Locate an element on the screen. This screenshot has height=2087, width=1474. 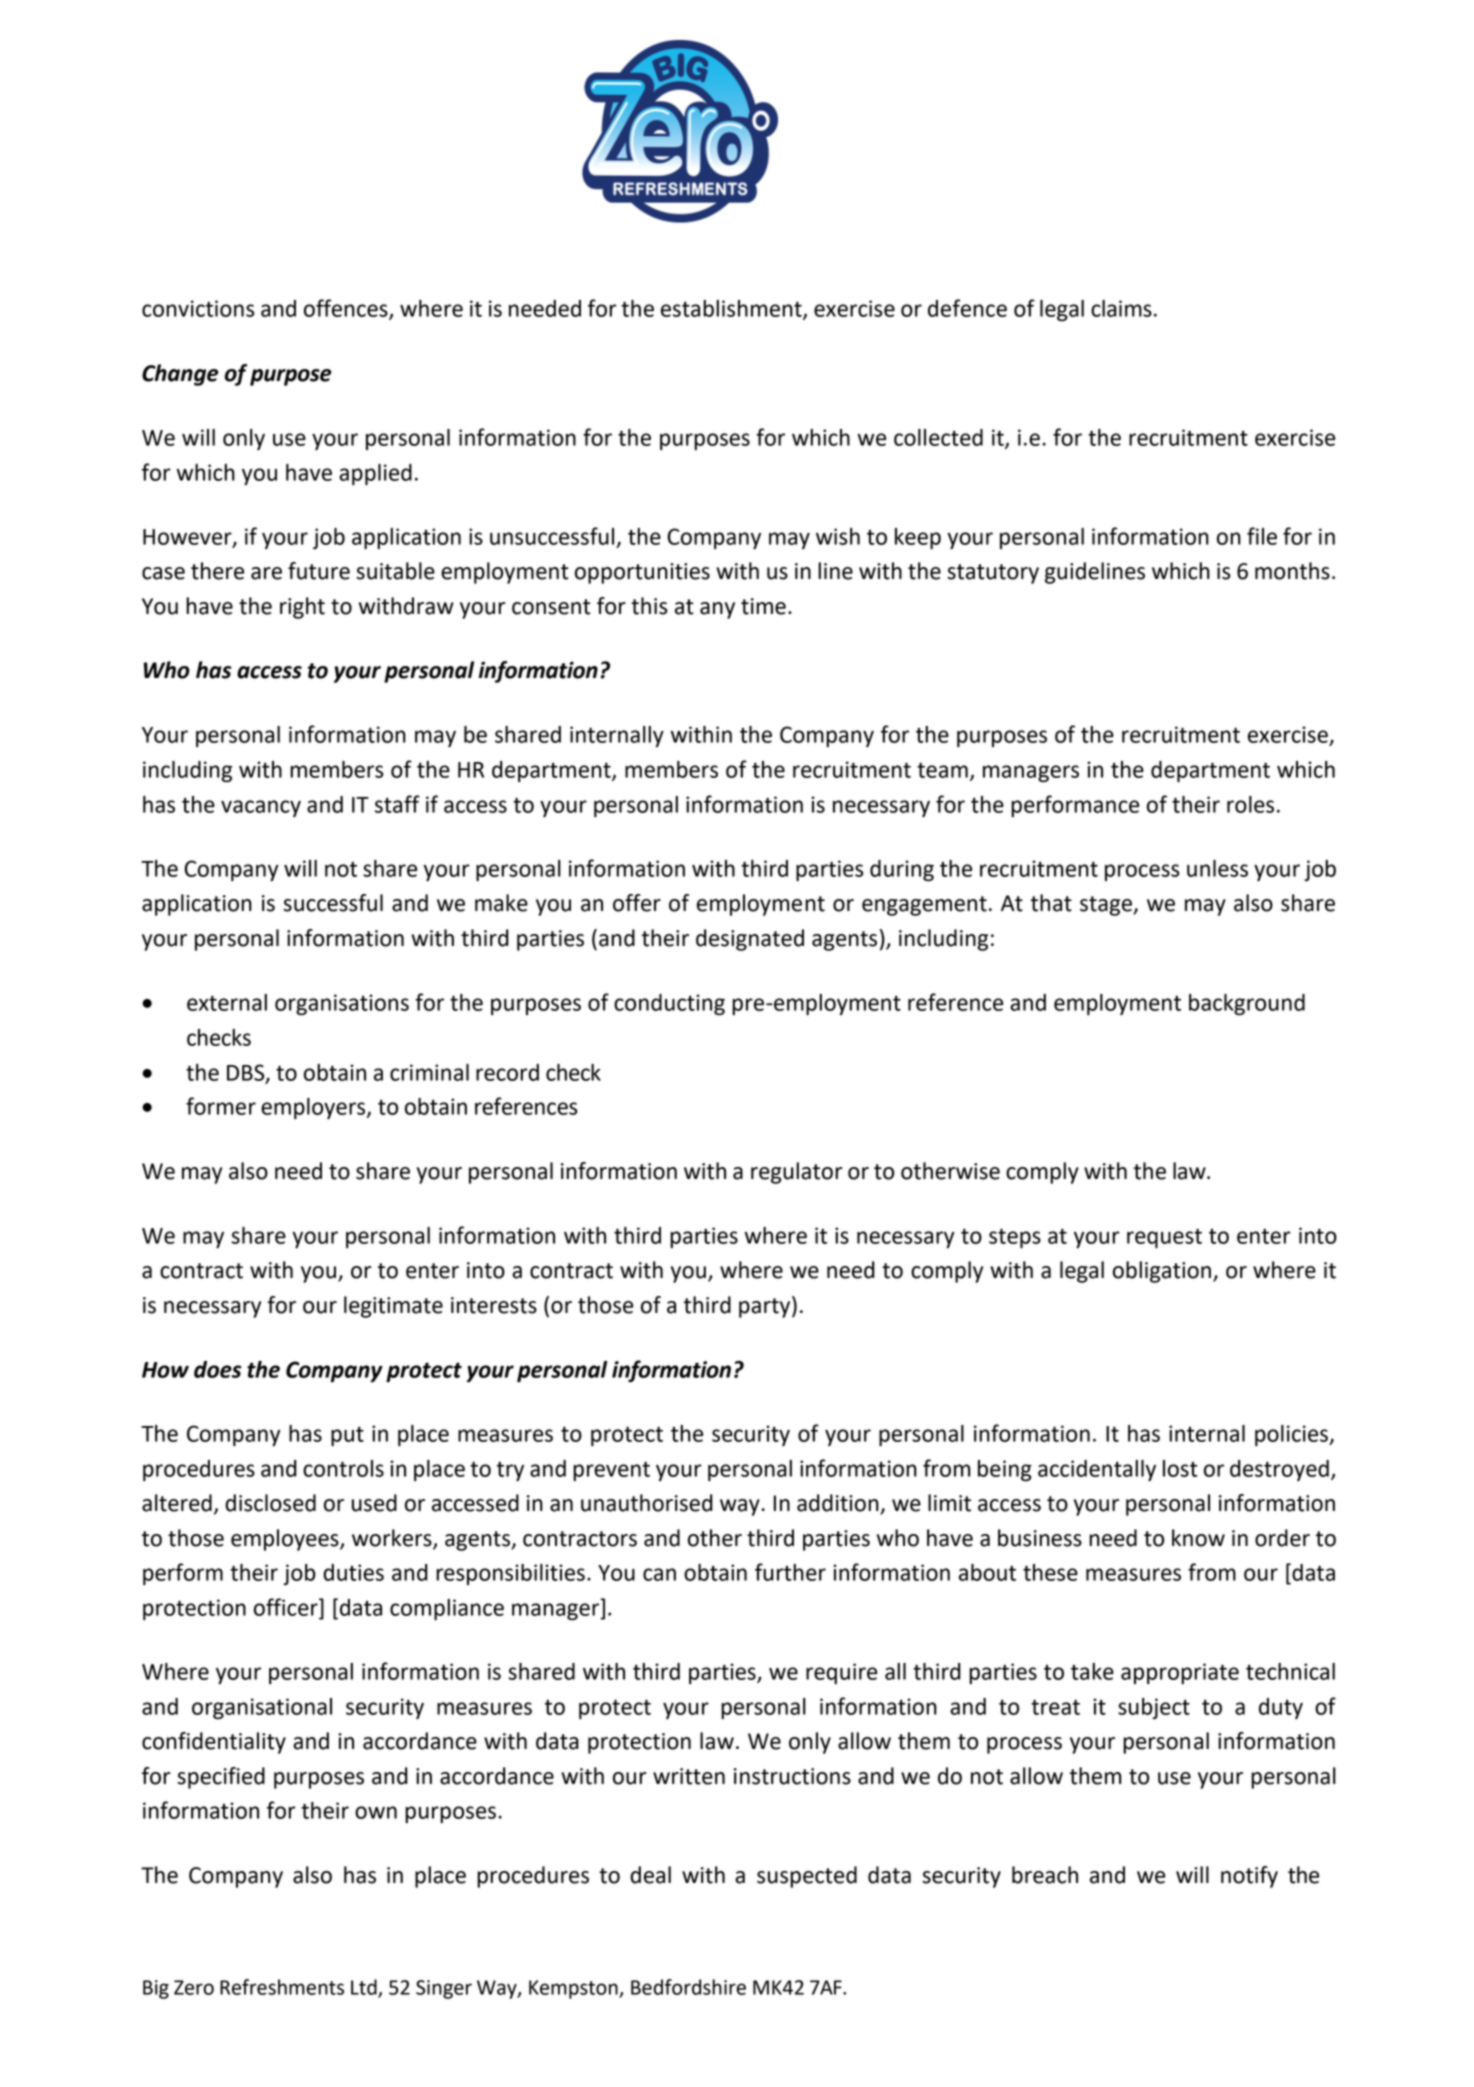
legitimate is located at coordinates (393, 1307).
